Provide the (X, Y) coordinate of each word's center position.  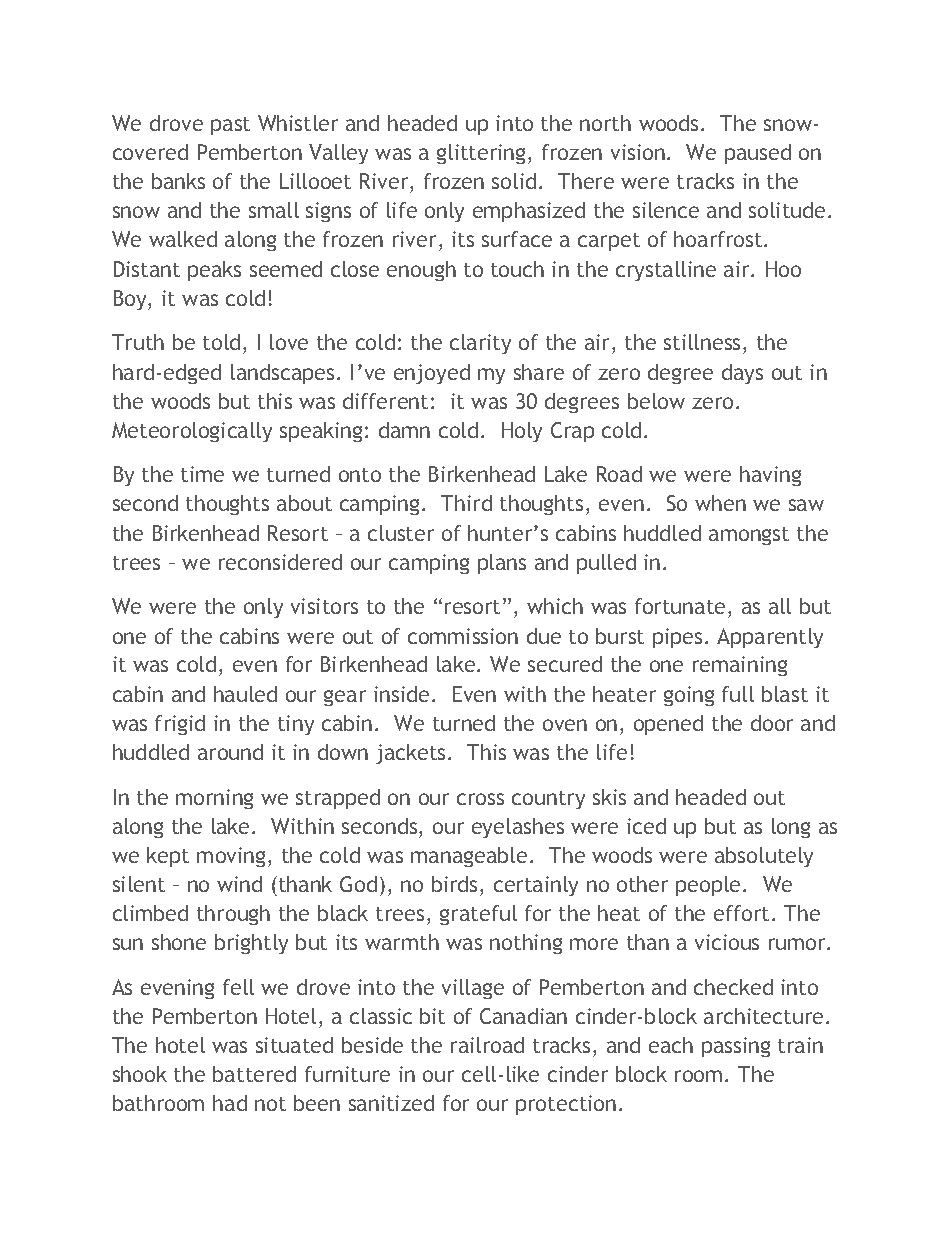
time (202, 474)
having (770, 476)
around (230, 752)
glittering (483, 154)
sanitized (391, 1103)
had (230, 1103)
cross (480, 799)
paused (758, 154)
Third (466, 503)
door (772, 723)
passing (736, 1047)
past (230, 126)
